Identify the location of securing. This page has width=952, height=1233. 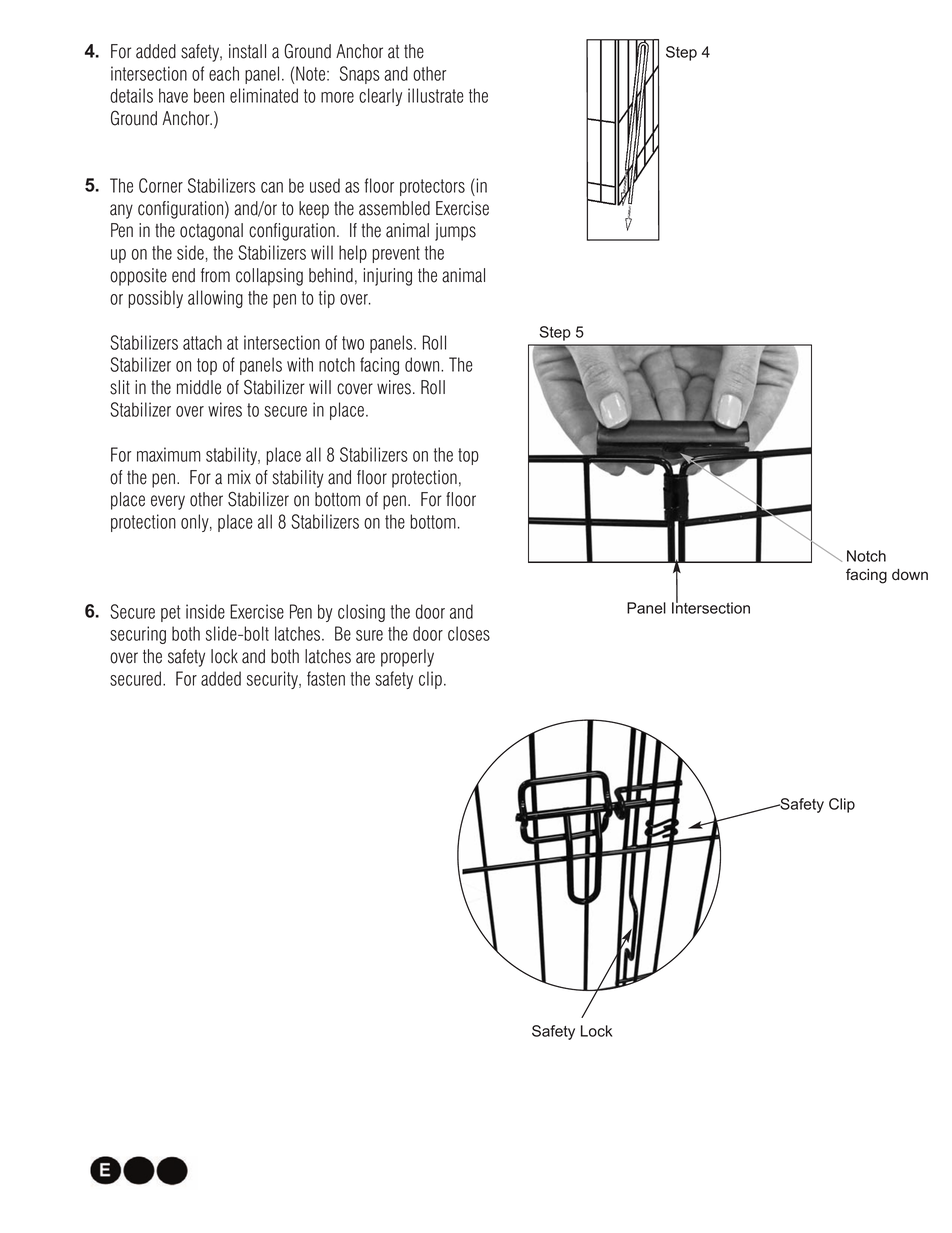
(138, 635).
